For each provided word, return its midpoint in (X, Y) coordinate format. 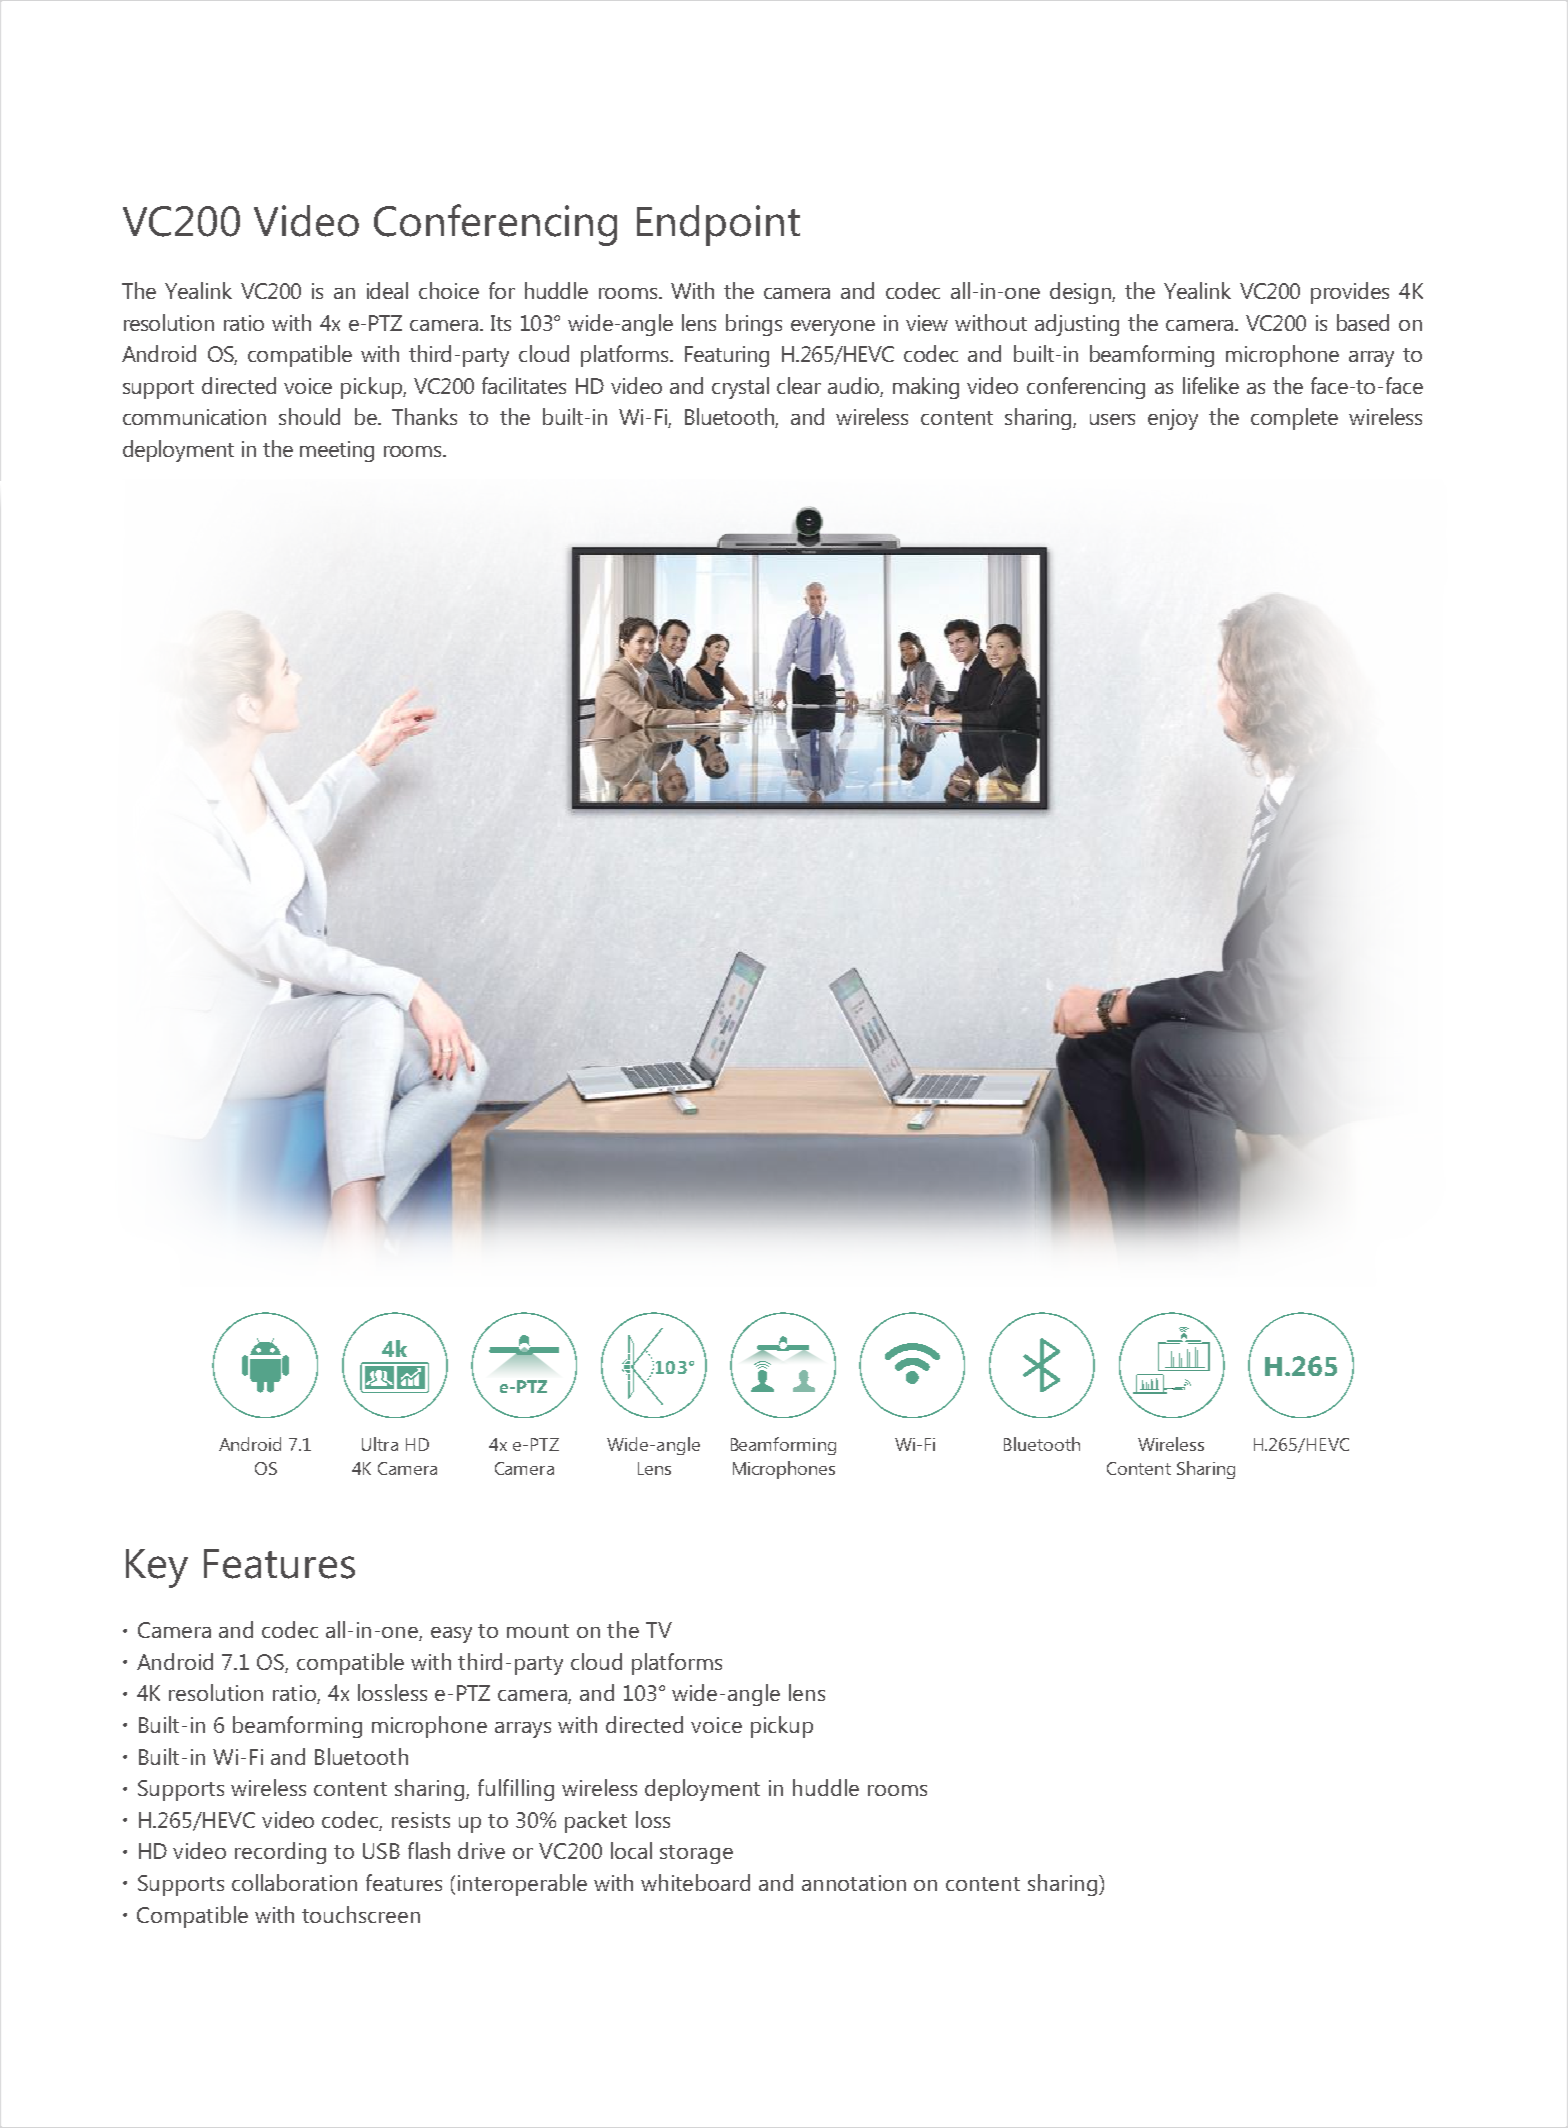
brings (754, 325)
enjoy (1173, 419)
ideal (387, 290)
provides (1350, 293)
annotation (854, 1883)
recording (280, 1853)
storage (696, 1854)
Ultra (380, 1444)
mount (538, 1631)
